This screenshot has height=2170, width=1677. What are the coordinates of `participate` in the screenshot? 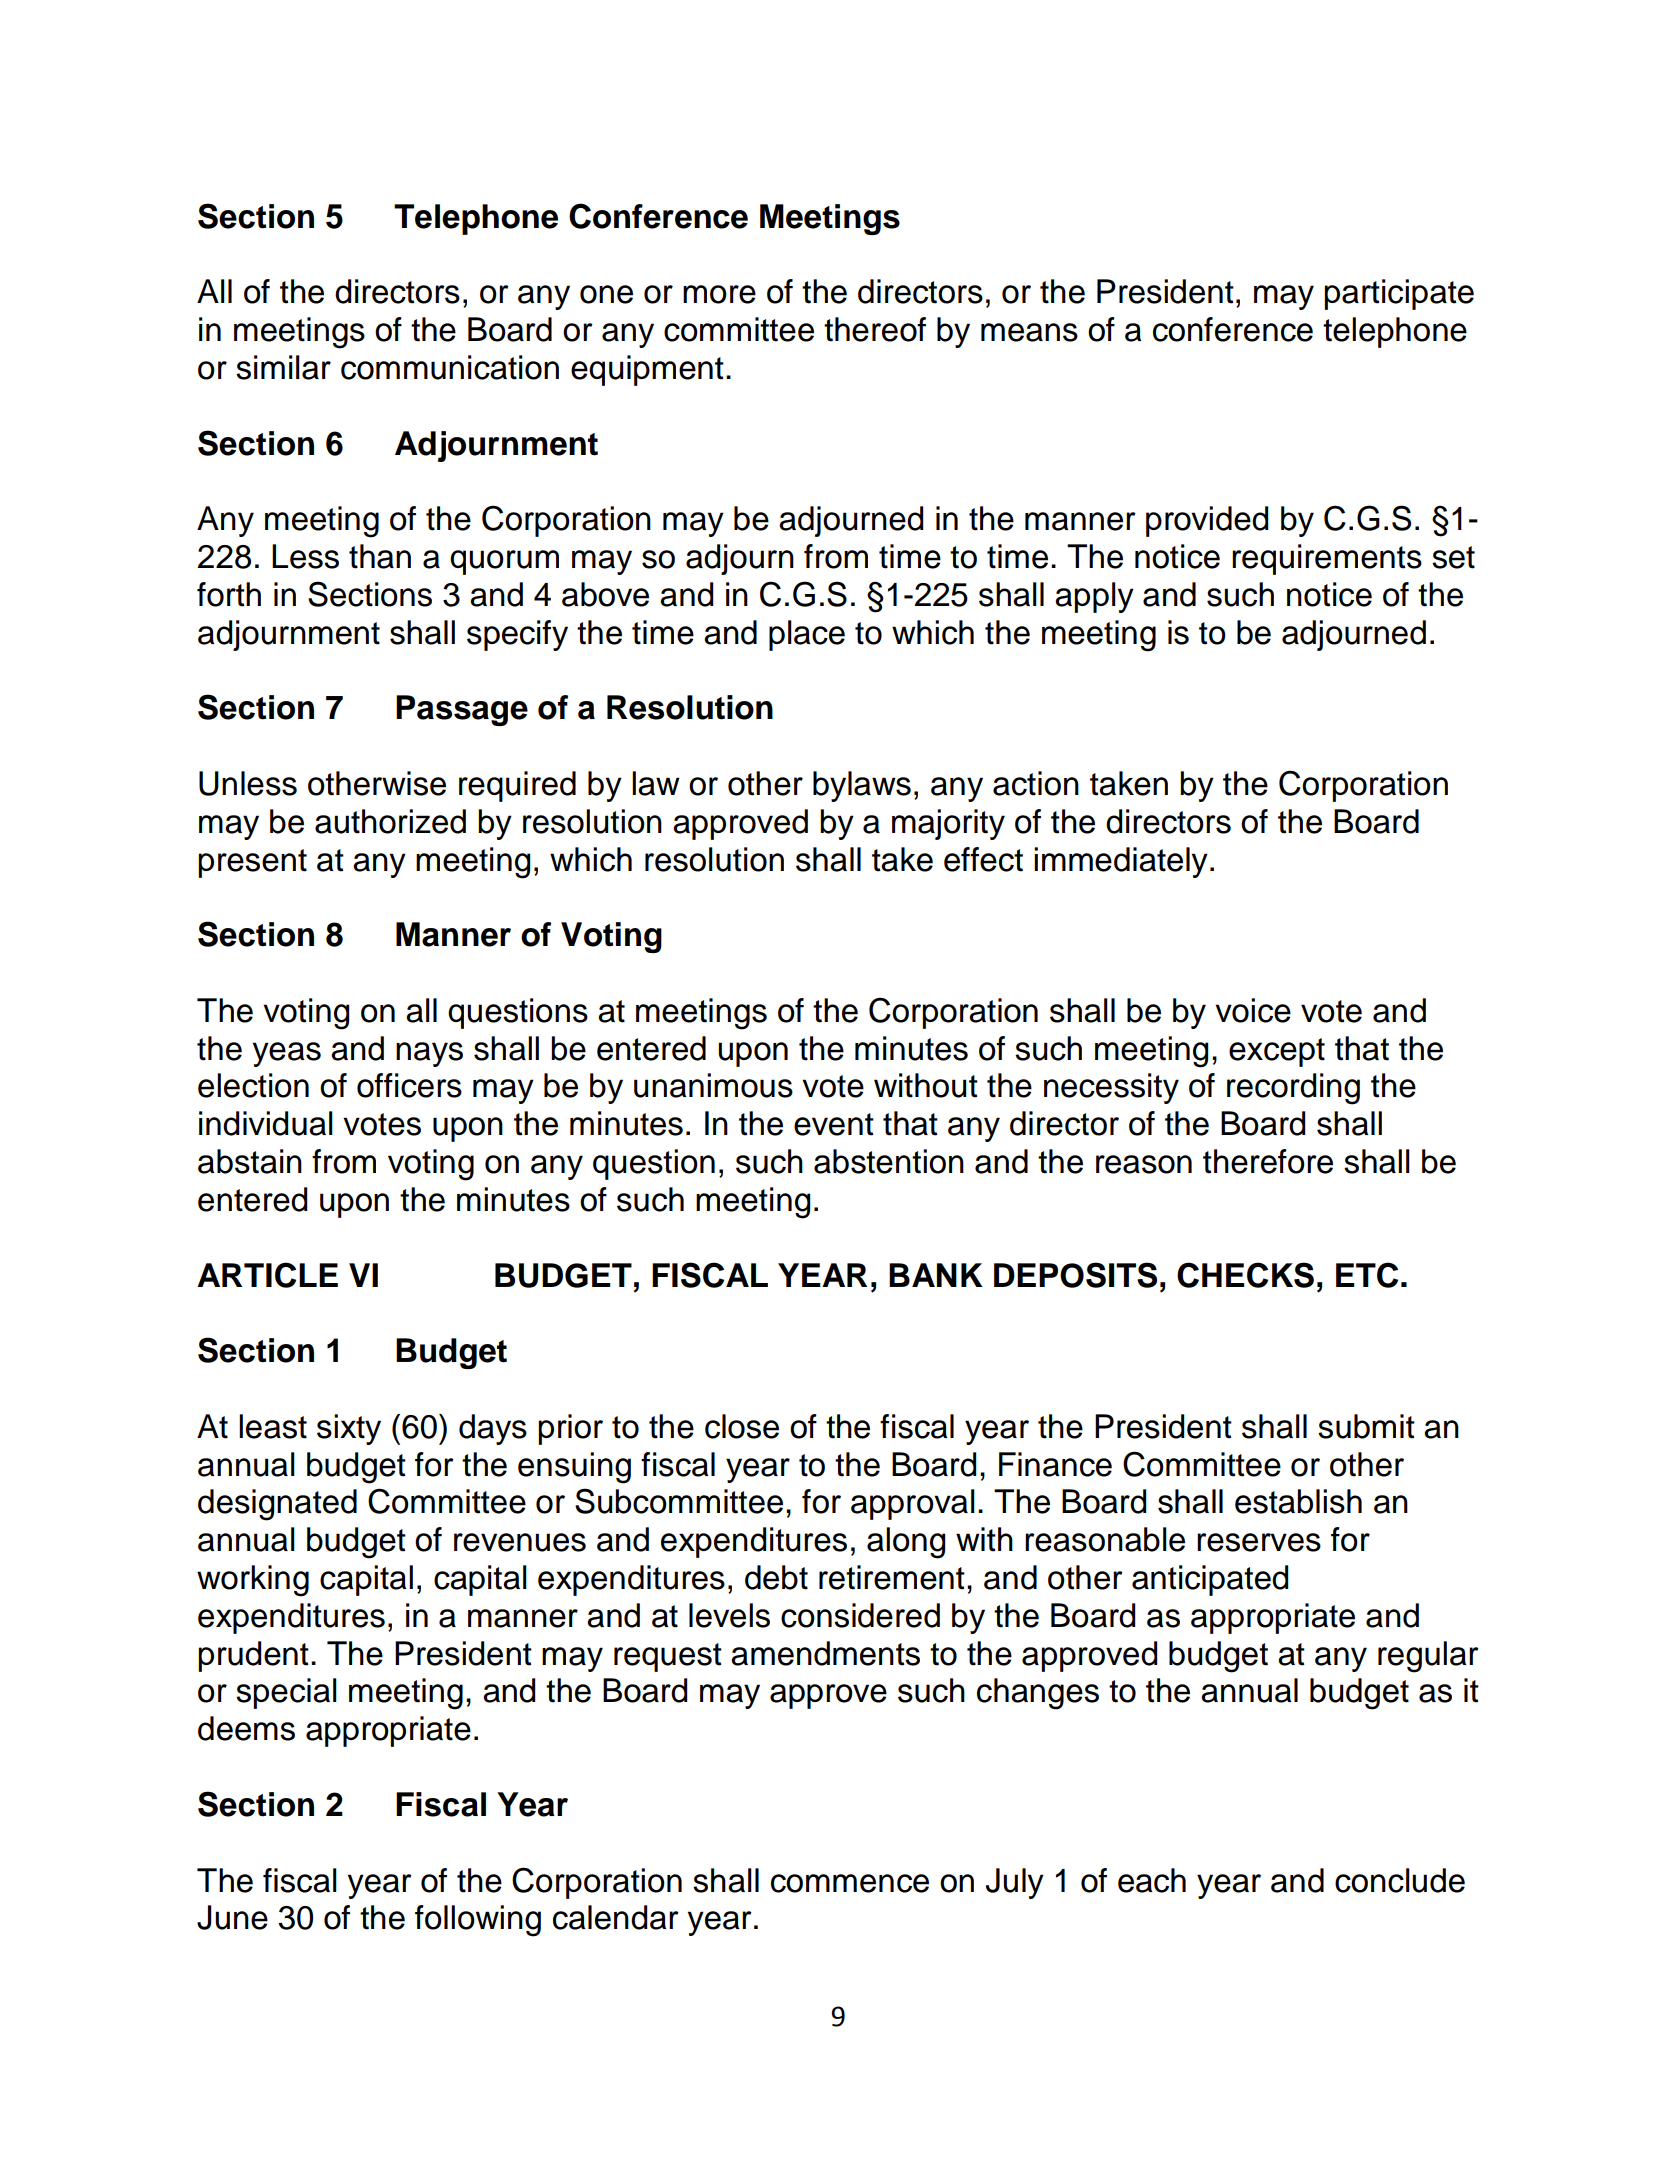 It's located at (1399, 294).
